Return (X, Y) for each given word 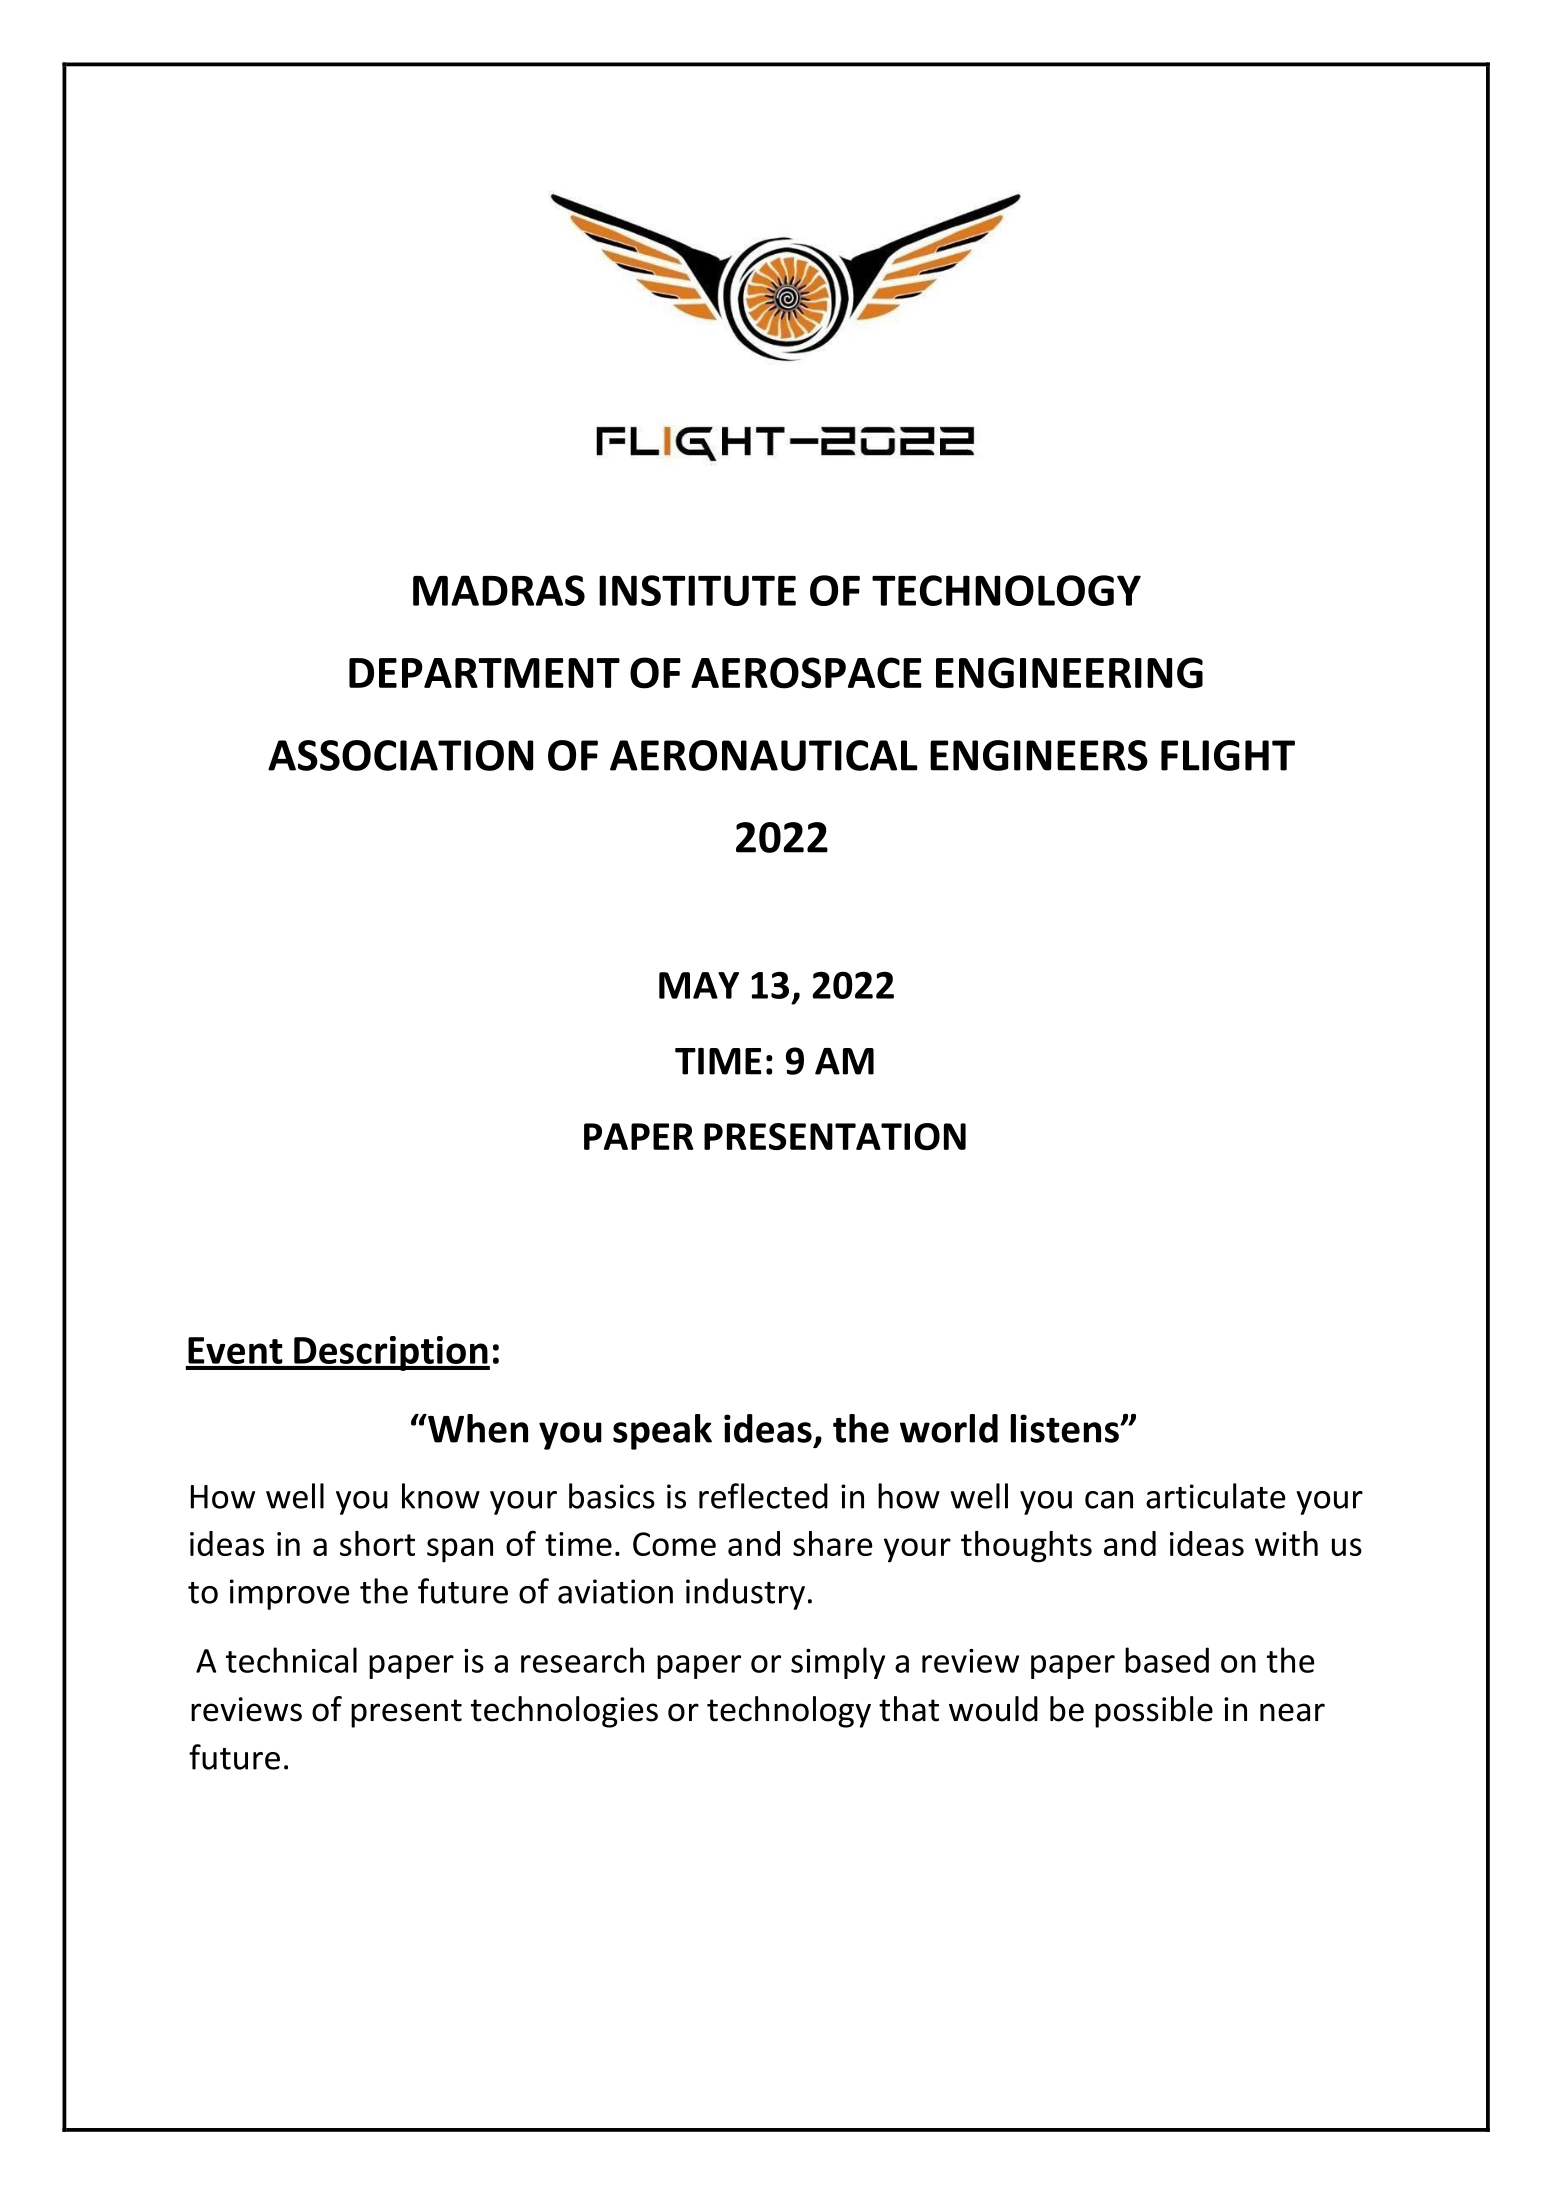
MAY (699, 985)
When (477, 1428)
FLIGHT (1228, 755)
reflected (763, 1496)
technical (291, 1660)
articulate (1216, 1496)
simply (838, 1663)
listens (1066, 1428)
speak (662, 1432)
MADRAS (499, 590)
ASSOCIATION (400, 755)
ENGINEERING (1069, 673)
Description (391, 1353)
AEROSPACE (806, 673)
